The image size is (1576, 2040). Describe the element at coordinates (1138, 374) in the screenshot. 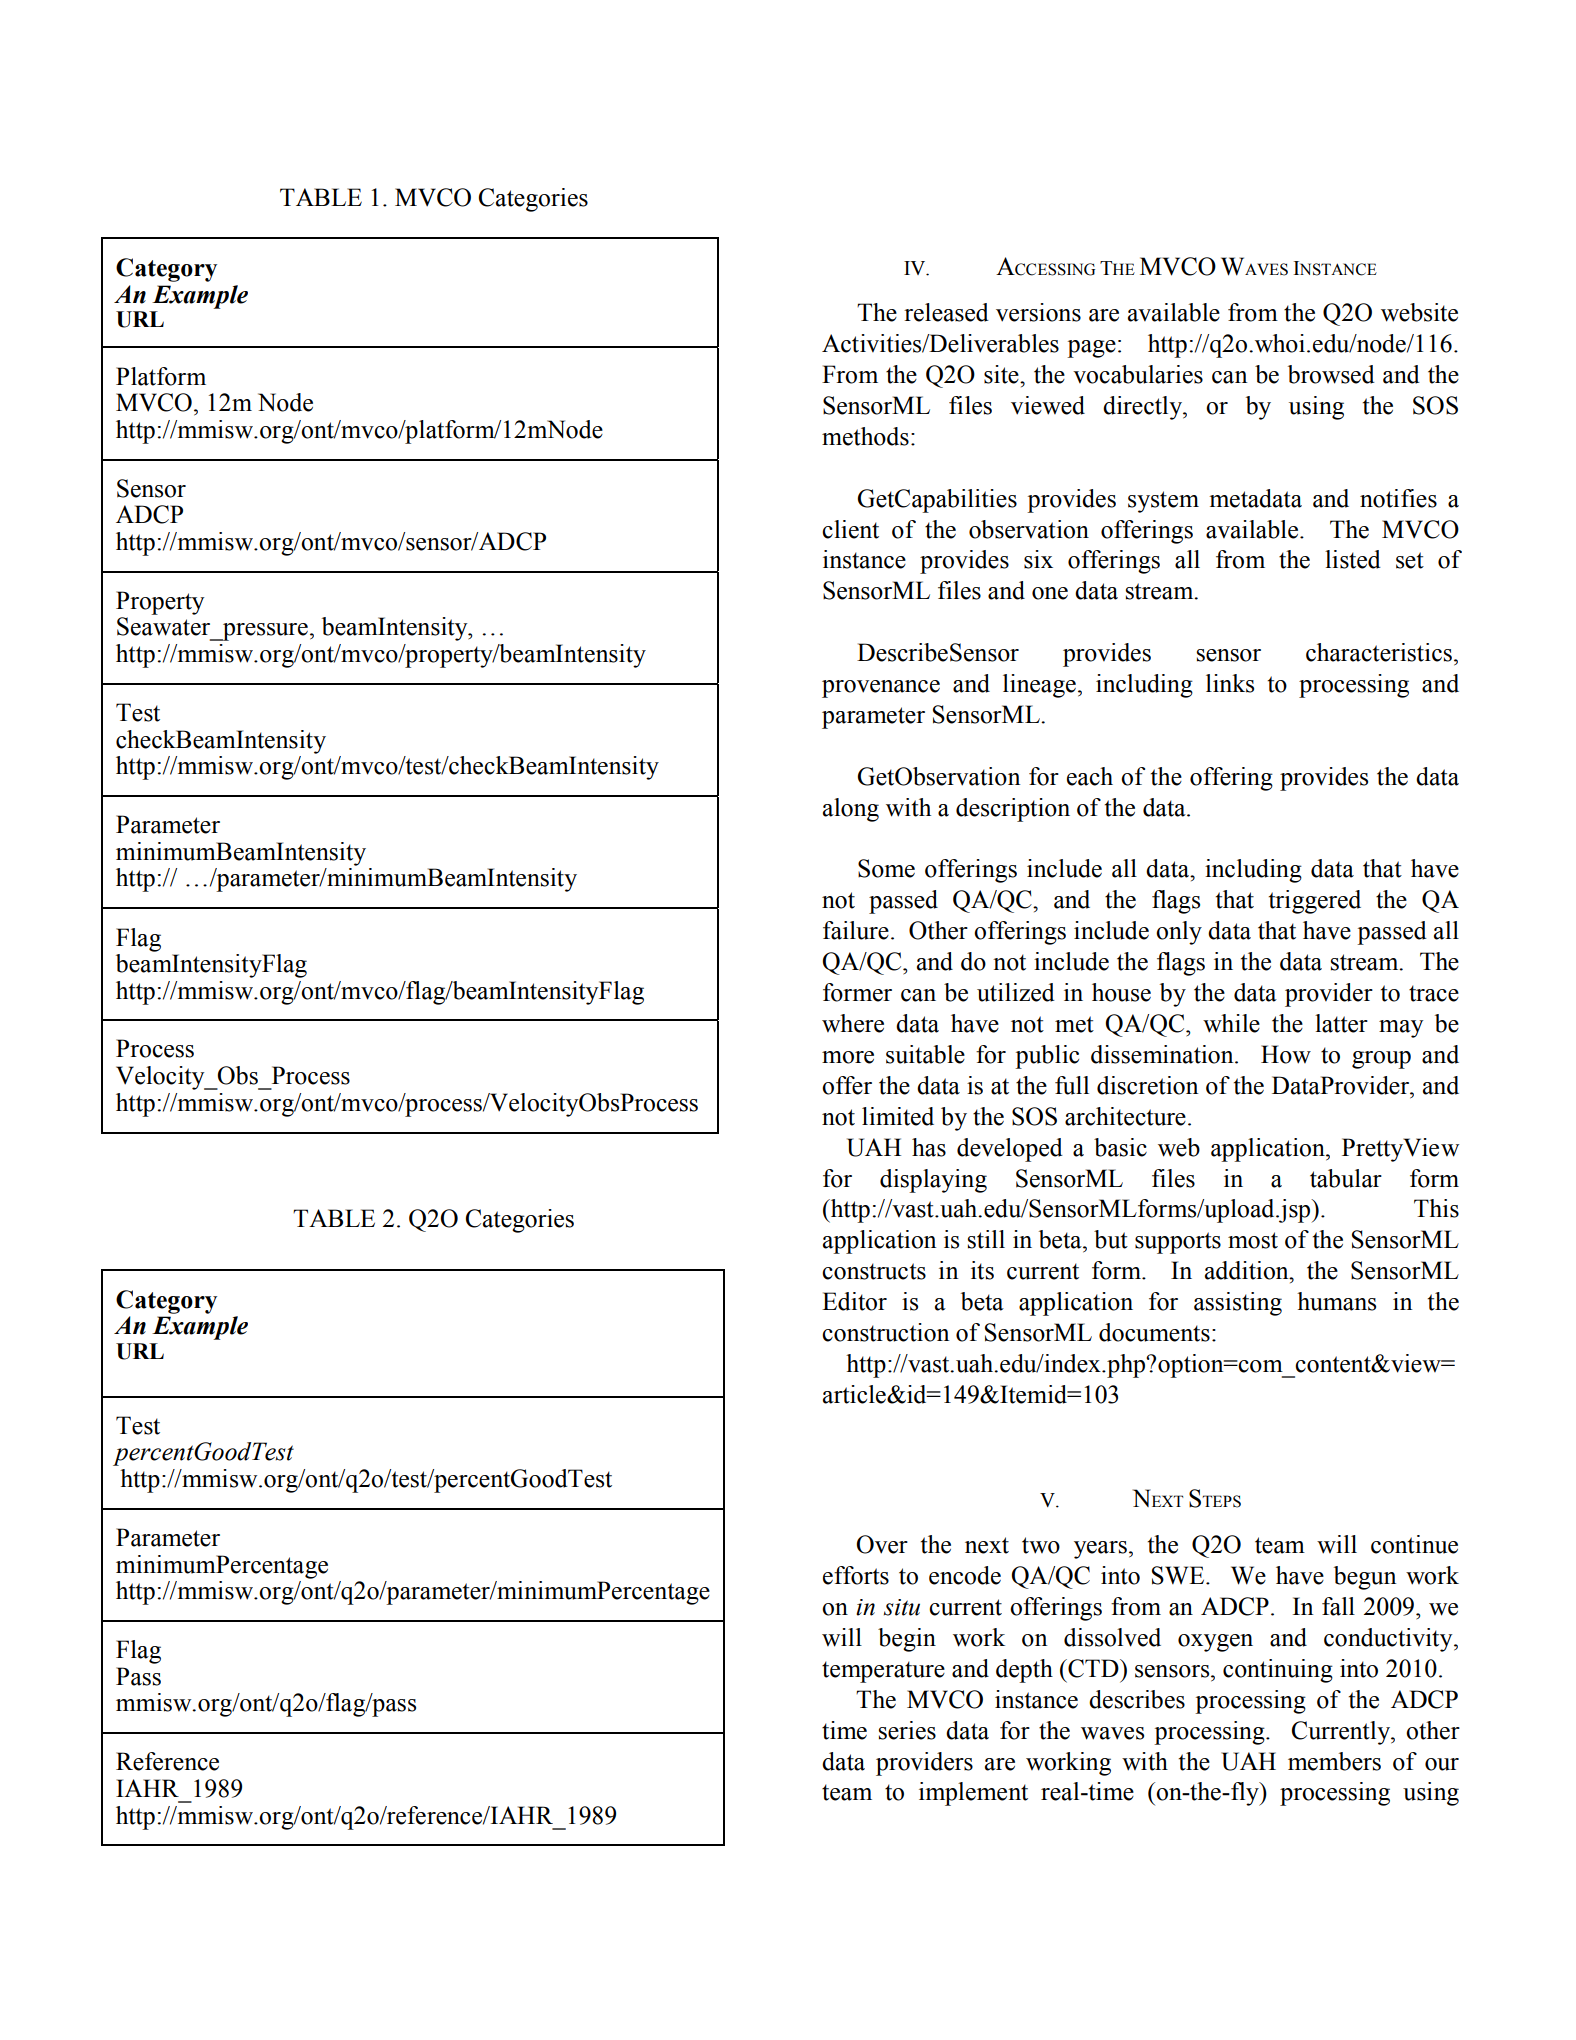

I see `vocabularies` at that location.
